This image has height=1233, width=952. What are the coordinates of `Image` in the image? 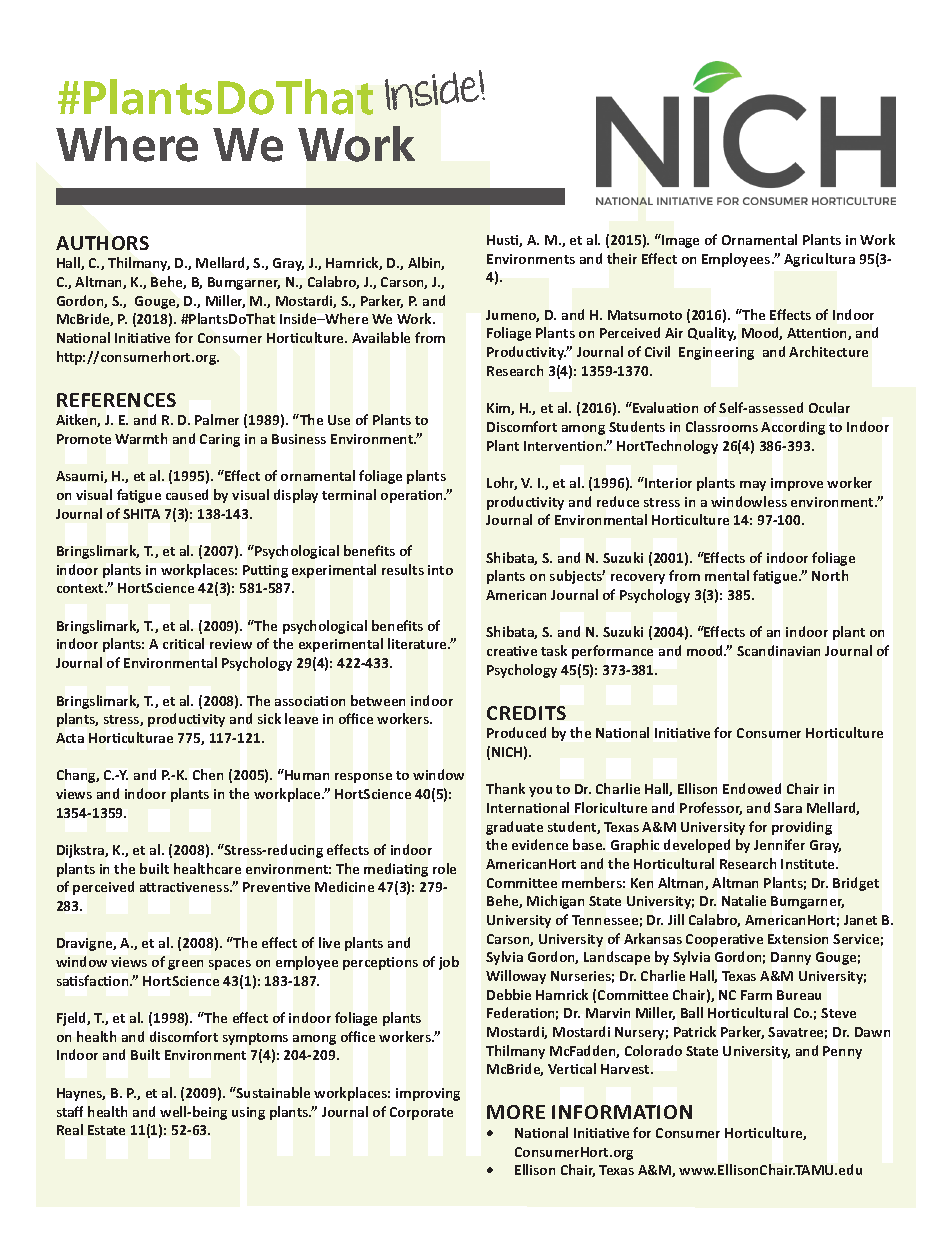 It's located at (679, 241).
